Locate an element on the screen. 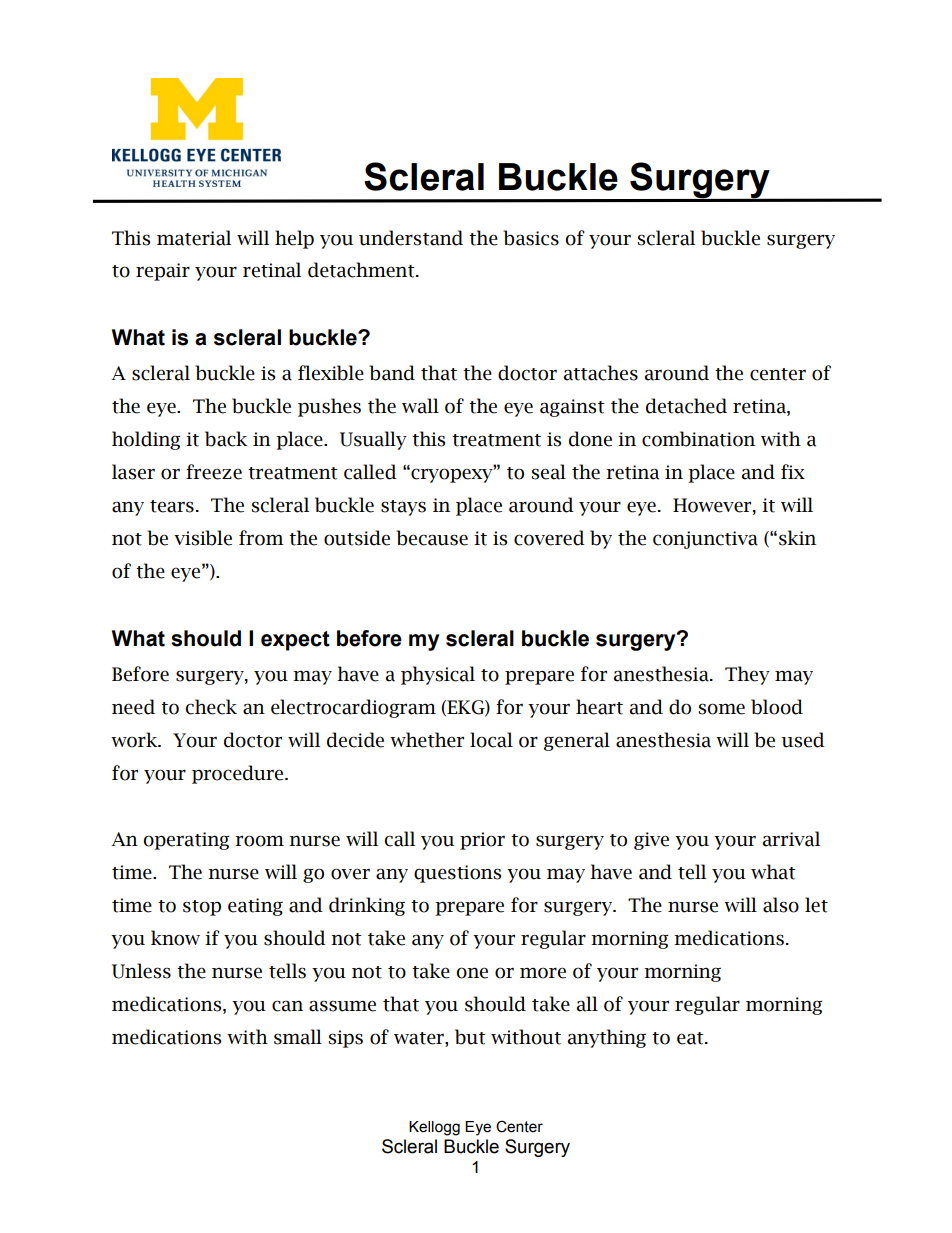 The width and height of the screenshot is (952, 1233). physical is located at coordinates (438, 675).
